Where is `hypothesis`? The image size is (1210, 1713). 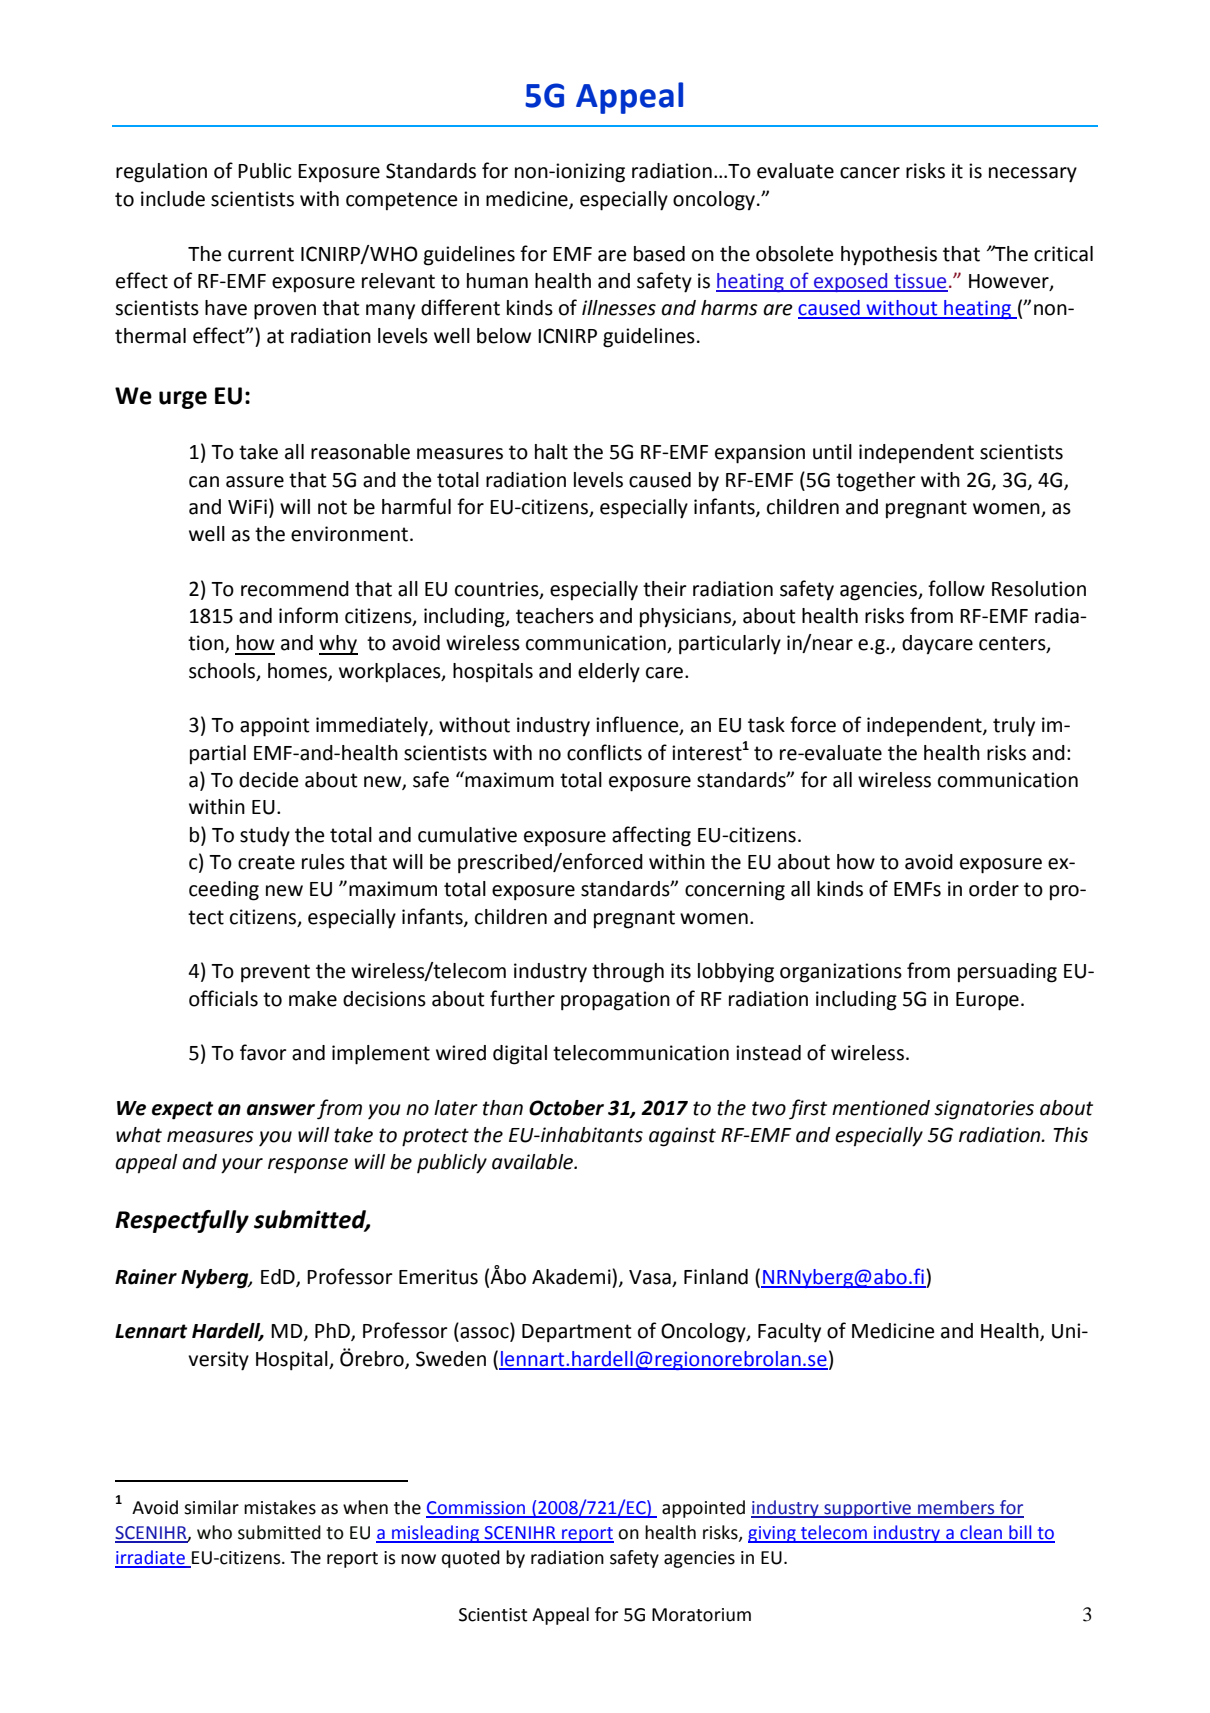 hypothesis is located at coordinates (889, 256).
